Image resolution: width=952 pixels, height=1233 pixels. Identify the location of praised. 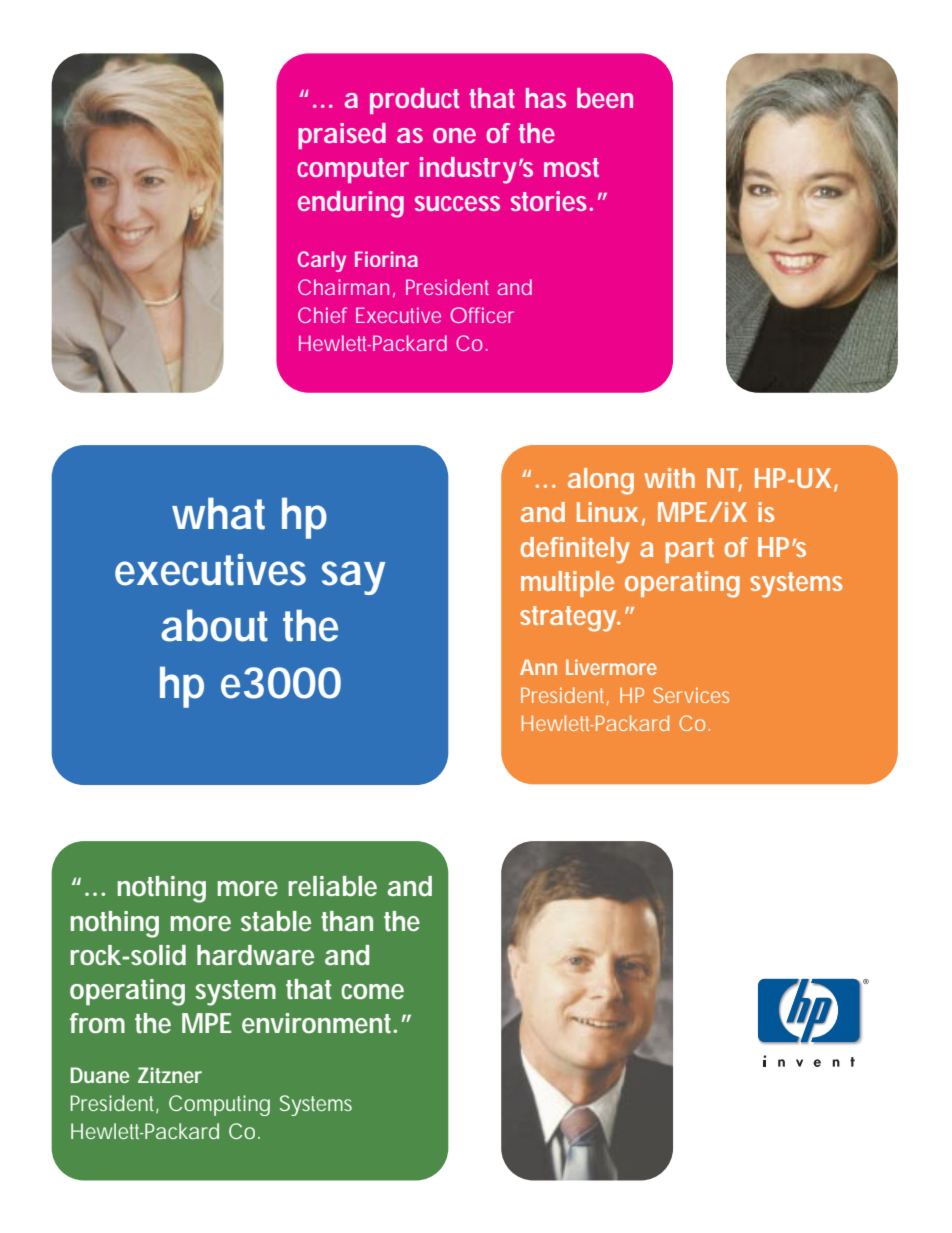
(342, 136).
